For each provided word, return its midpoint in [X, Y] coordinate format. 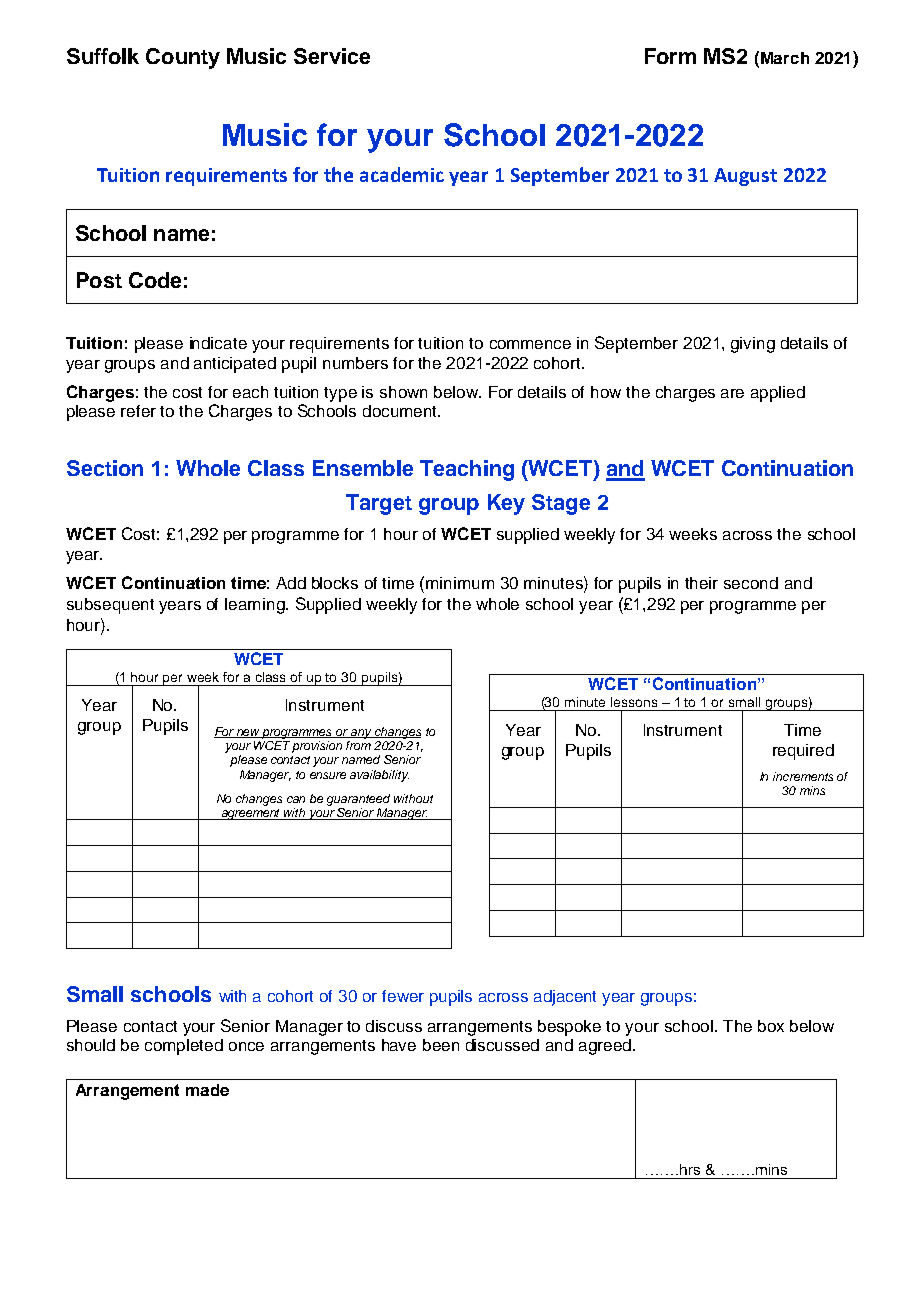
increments [803, 776]
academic [402, 174]
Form [670, 56]
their [701, 583]
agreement [251, 814]
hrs [690, 1169]
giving [753, 345]
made [207, 1090]
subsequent [110, 606]
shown [403, 392]
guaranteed [358, 800]
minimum [460, 583]
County [183, 58]
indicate [218, 343]
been [441, 1045]
